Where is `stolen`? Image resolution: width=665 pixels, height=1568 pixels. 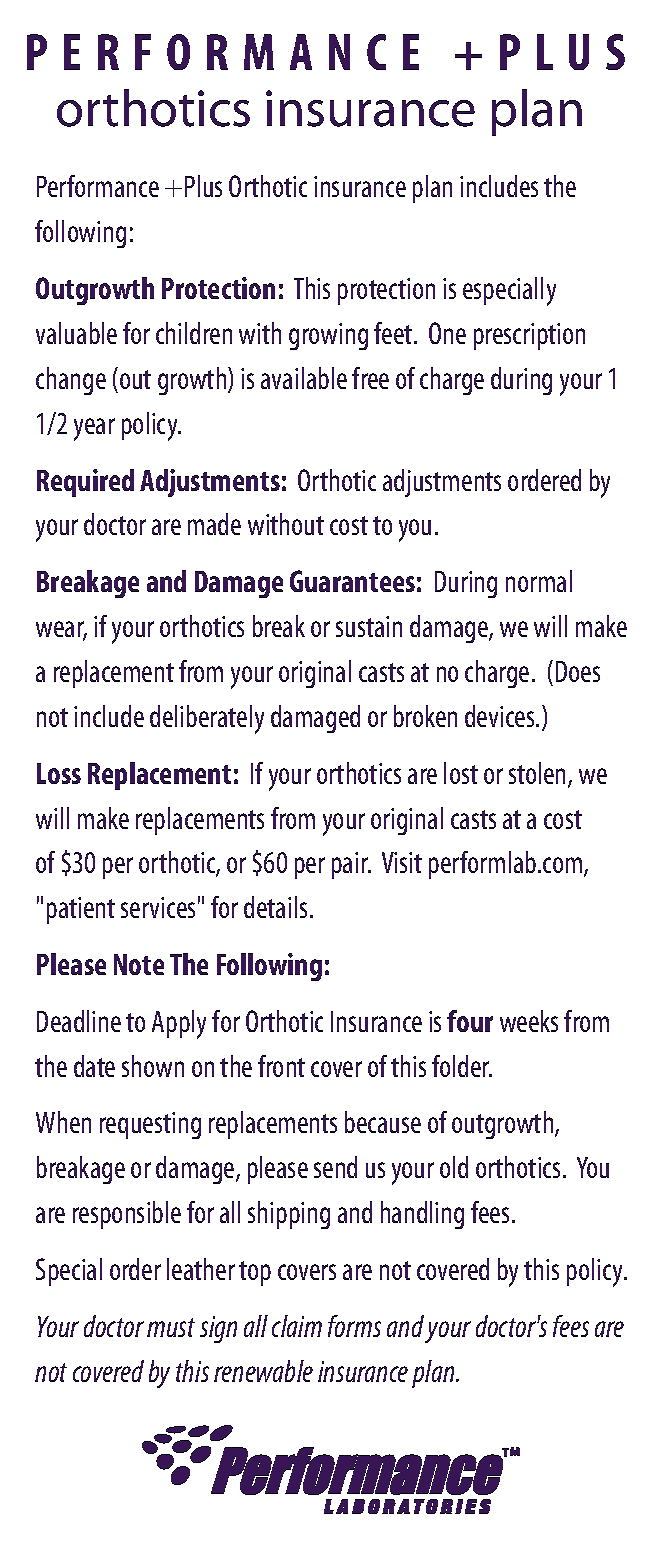 stolen is located at coordinates (539, 774).
